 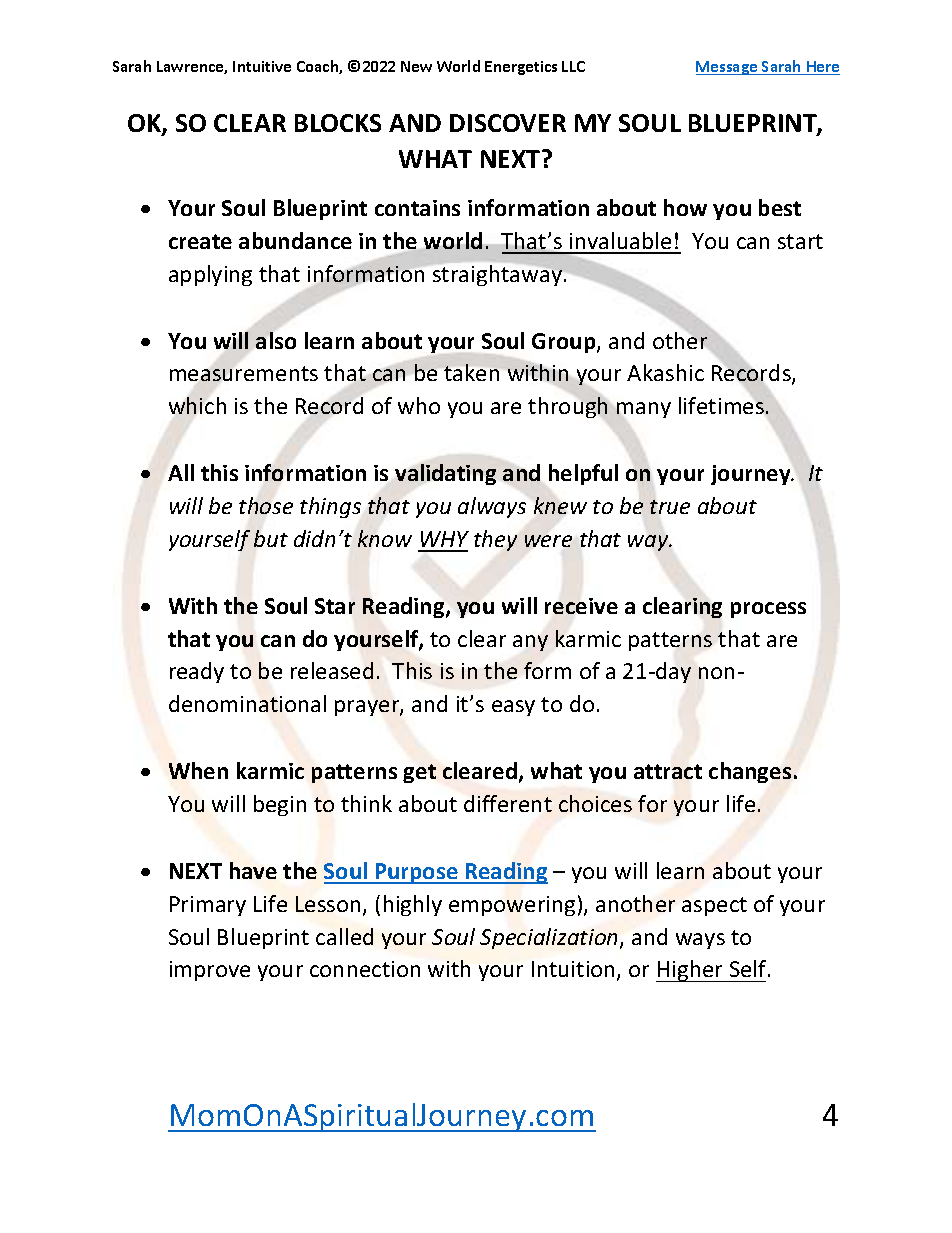 I want to click on easy, so click(x=513, y=708).
